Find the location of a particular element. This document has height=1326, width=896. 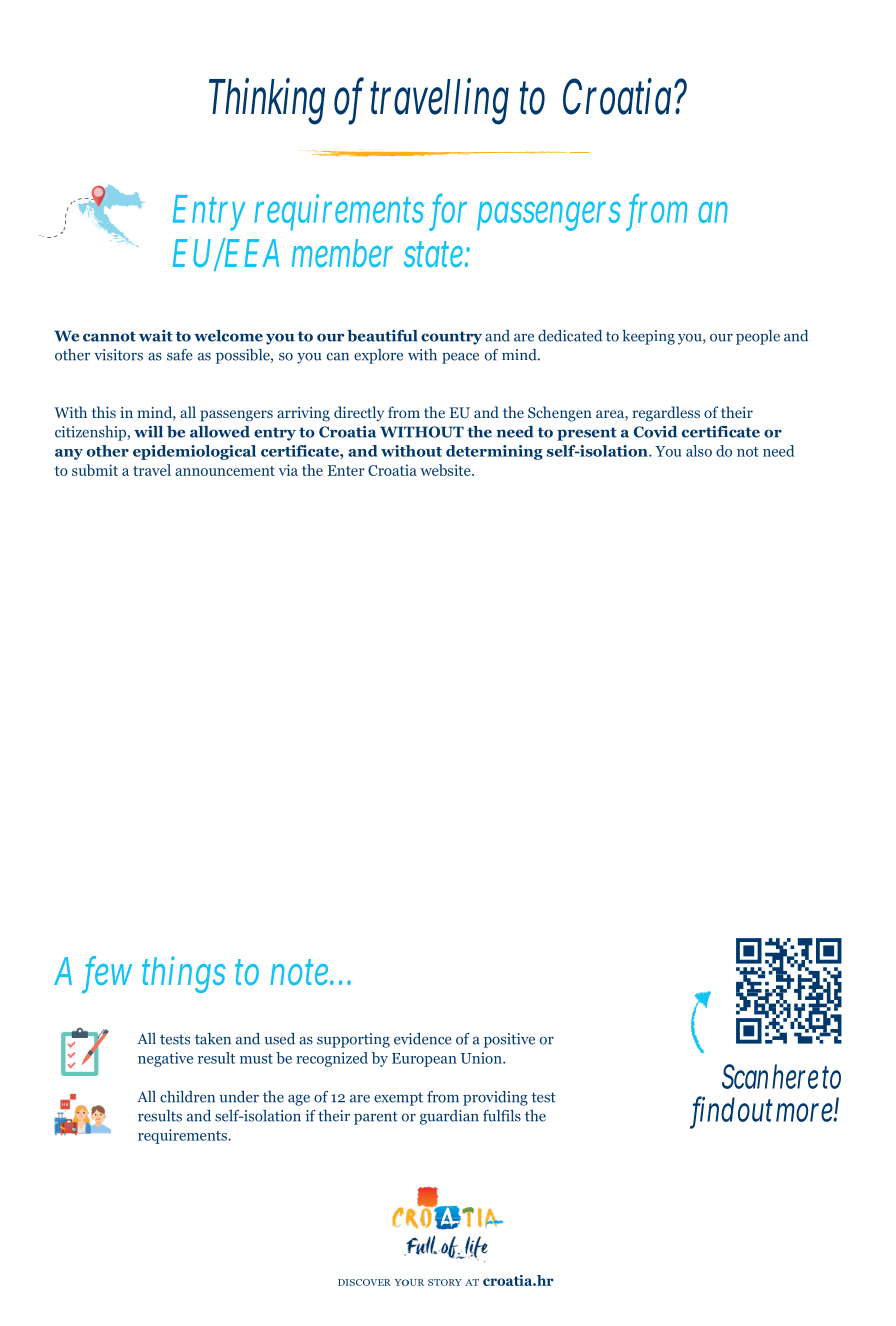

will is located at coordinates (148, 432).
